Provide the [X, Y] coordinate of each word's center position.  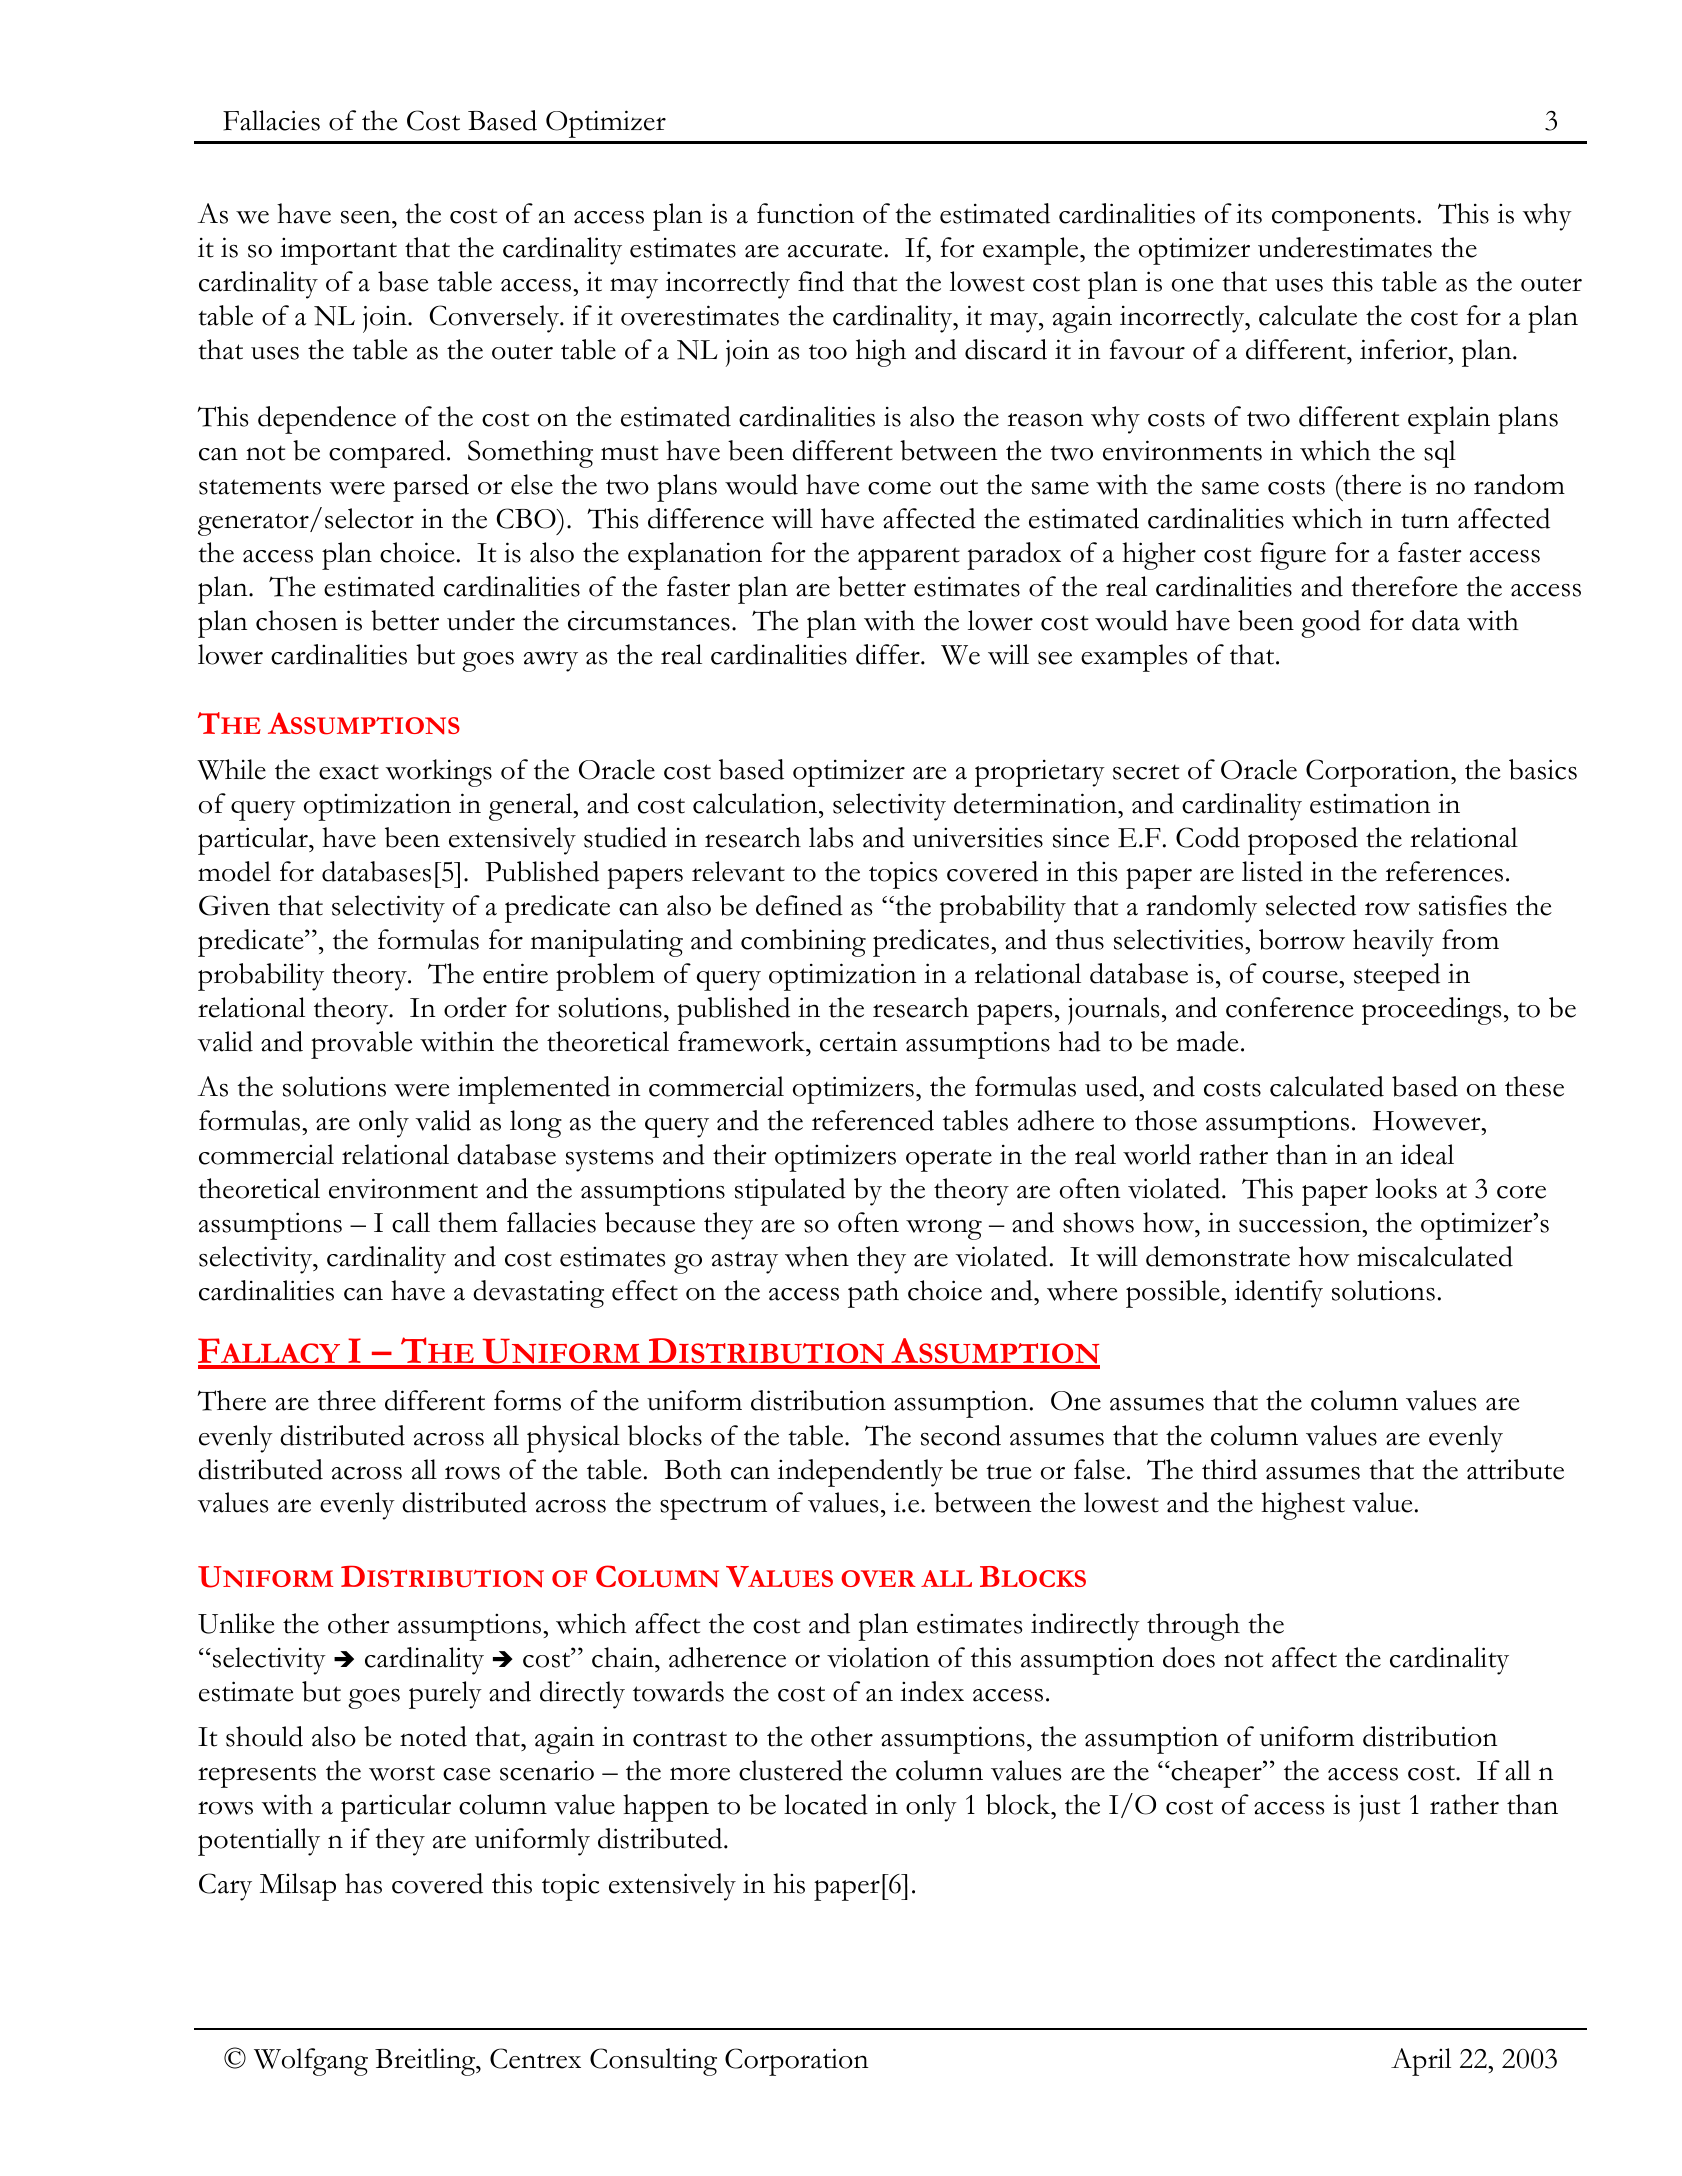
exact [349, 772]
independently [860, 1473]
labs [831, 837]
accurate [835, 250]
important [338, 251]
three [347, 1400]
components [1343, 219]
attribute [1515, 1469]
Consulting [653, 2062]
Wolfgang [311, 2062]
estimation [1370, 803]
